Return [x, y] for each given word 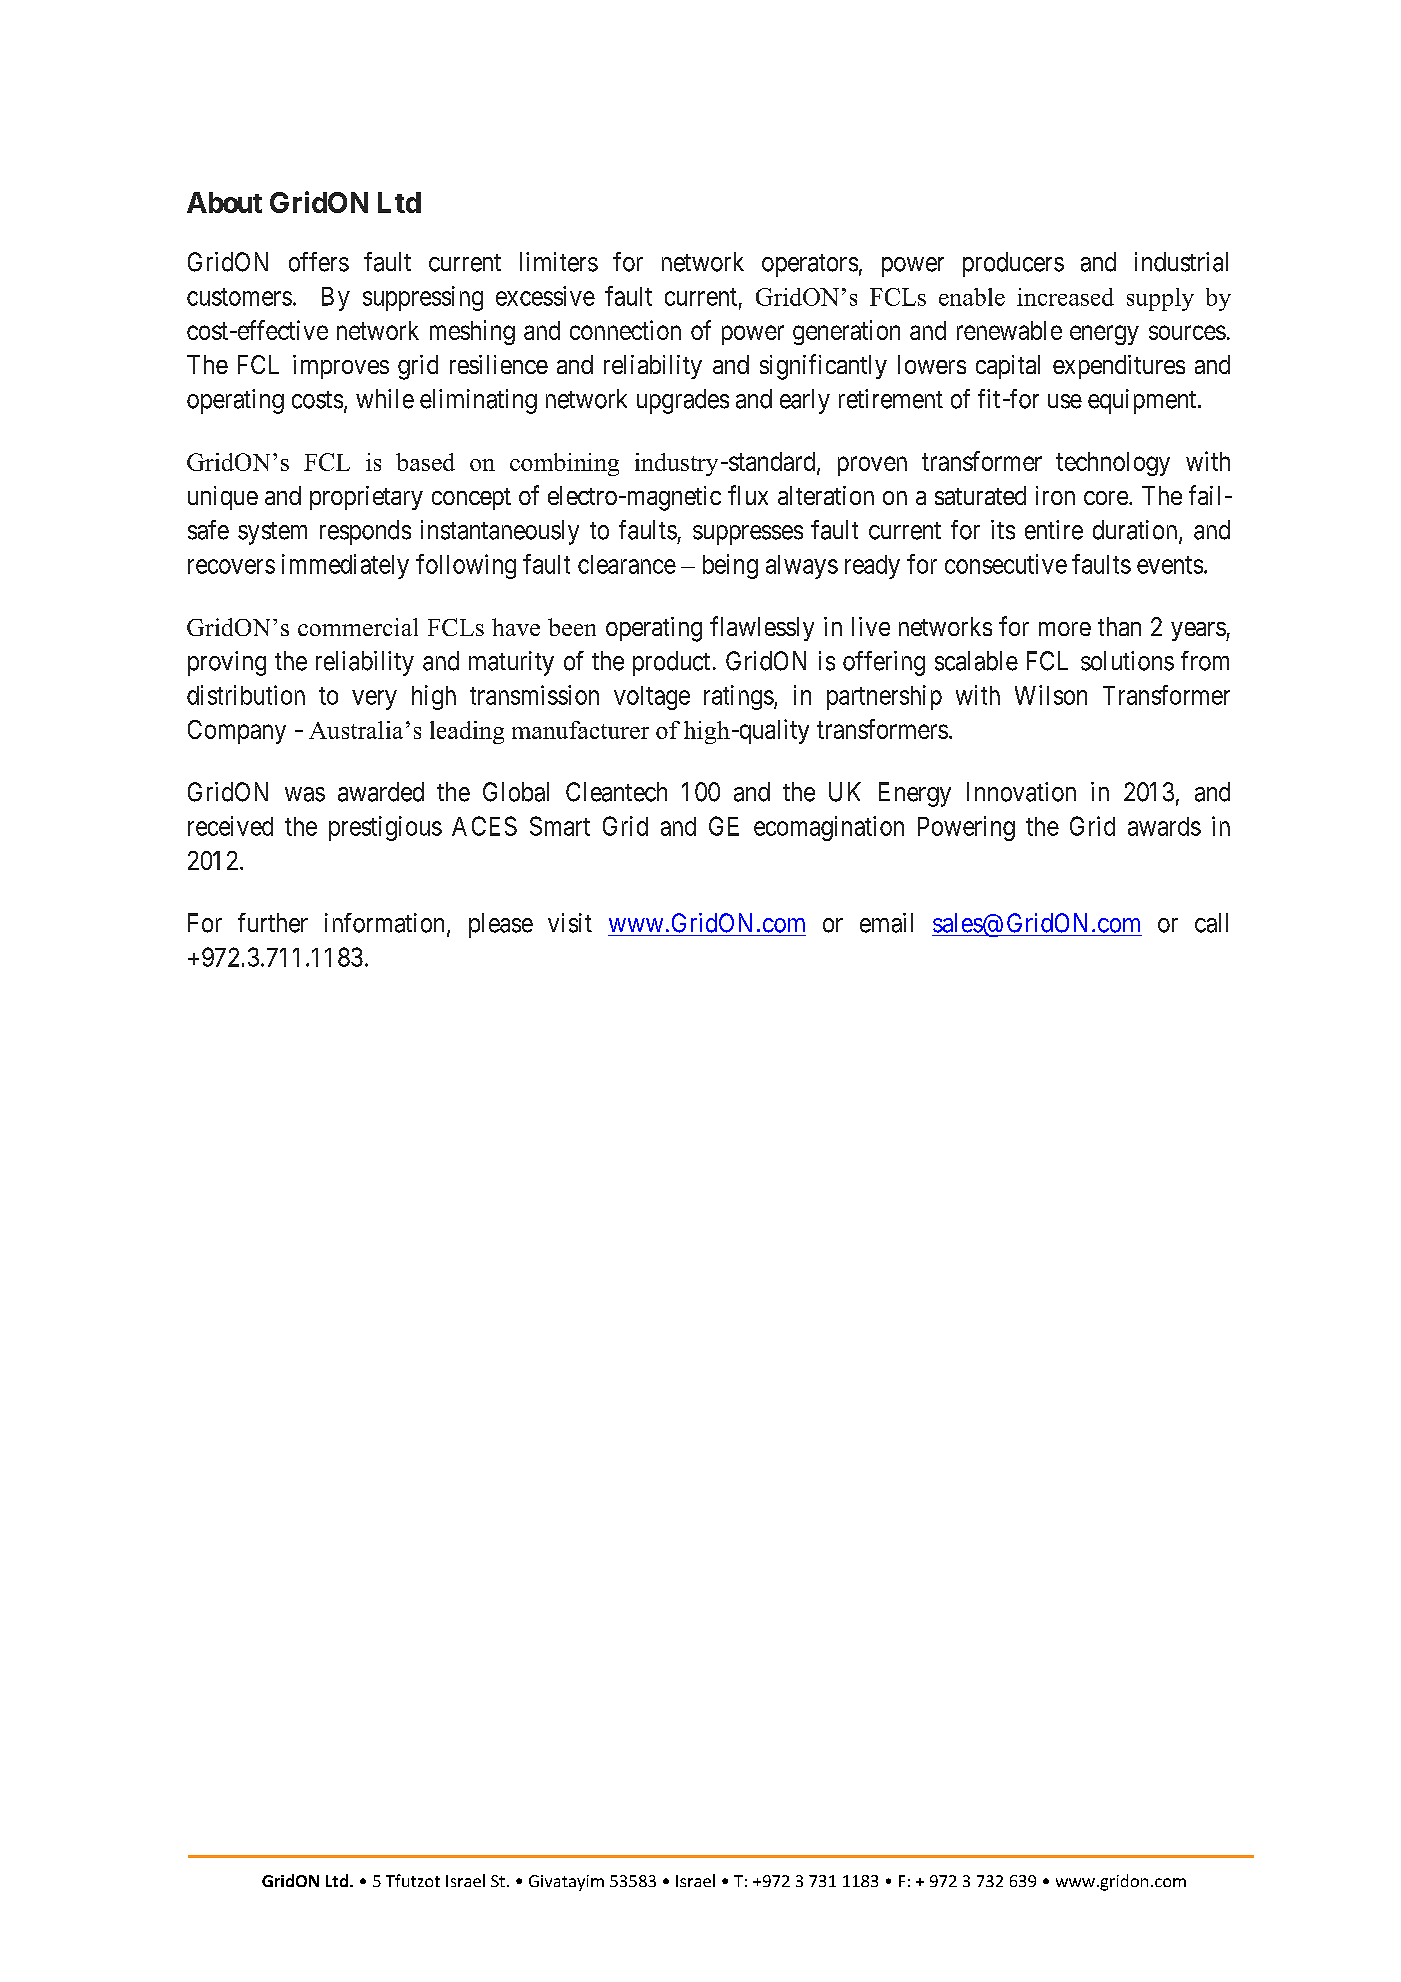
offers [319, 262]
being [730, 566]
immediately [345, 566]
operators [810, 265]
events [1170, 565]
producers [1013, 264]
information [384, 923]
